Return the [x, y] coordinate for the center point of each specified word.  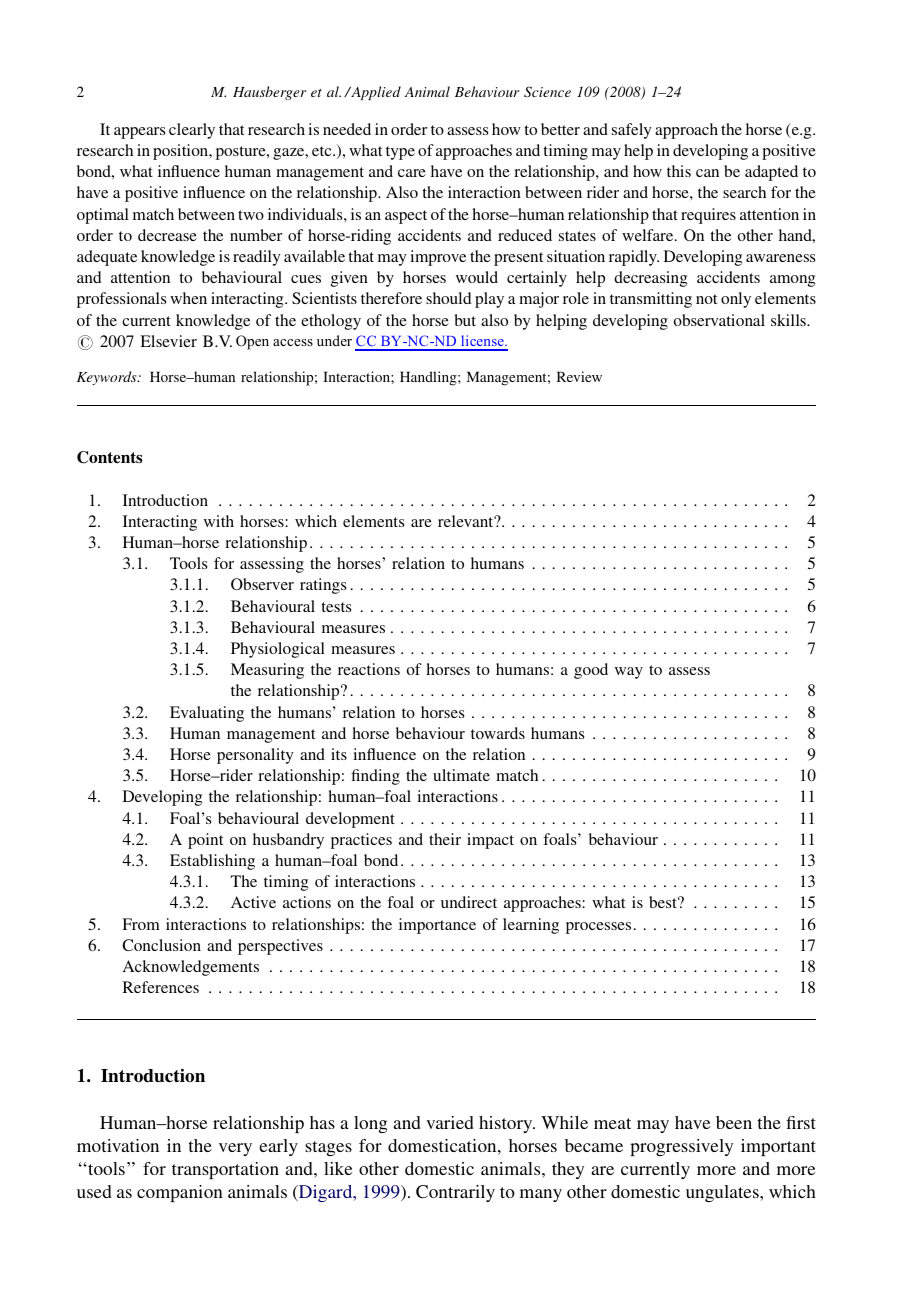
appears [139, 133]
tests [336, 607]
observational [719, 320]
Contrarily [455, 1193]
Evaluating [207, 714]
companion [180, 1193]
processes [598, 928]
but [465, 320]
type [400, 153]
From [141, 924]
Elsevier [168, 341]
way [629, 673]
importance [437, 926]
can [707, 173]
